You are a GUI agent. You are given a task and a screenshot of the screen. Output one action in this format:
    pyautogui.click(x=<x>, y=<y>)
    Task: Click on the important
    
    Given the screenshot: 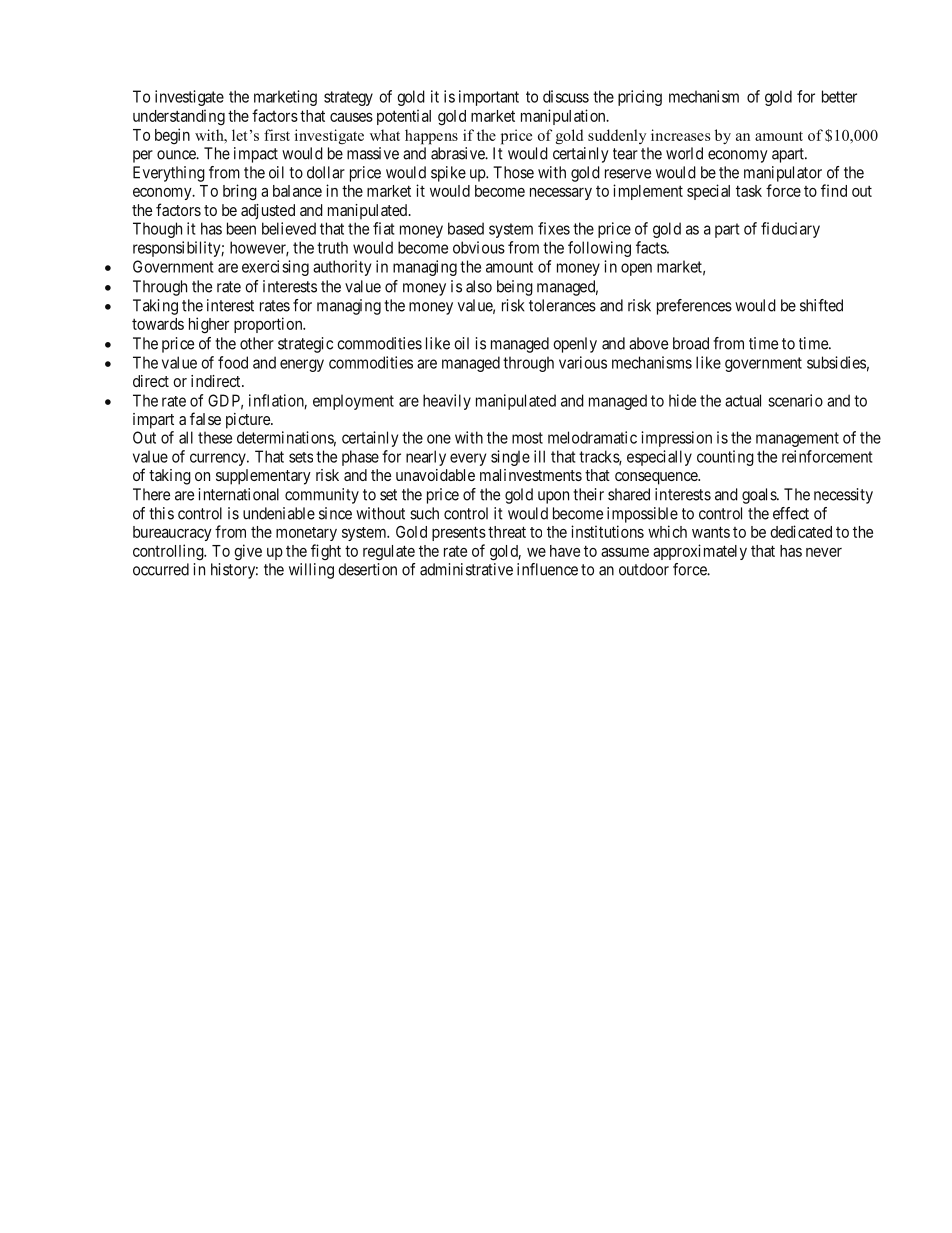 What is the action you would take?
    pyautogui.click(x=489, y=98)
